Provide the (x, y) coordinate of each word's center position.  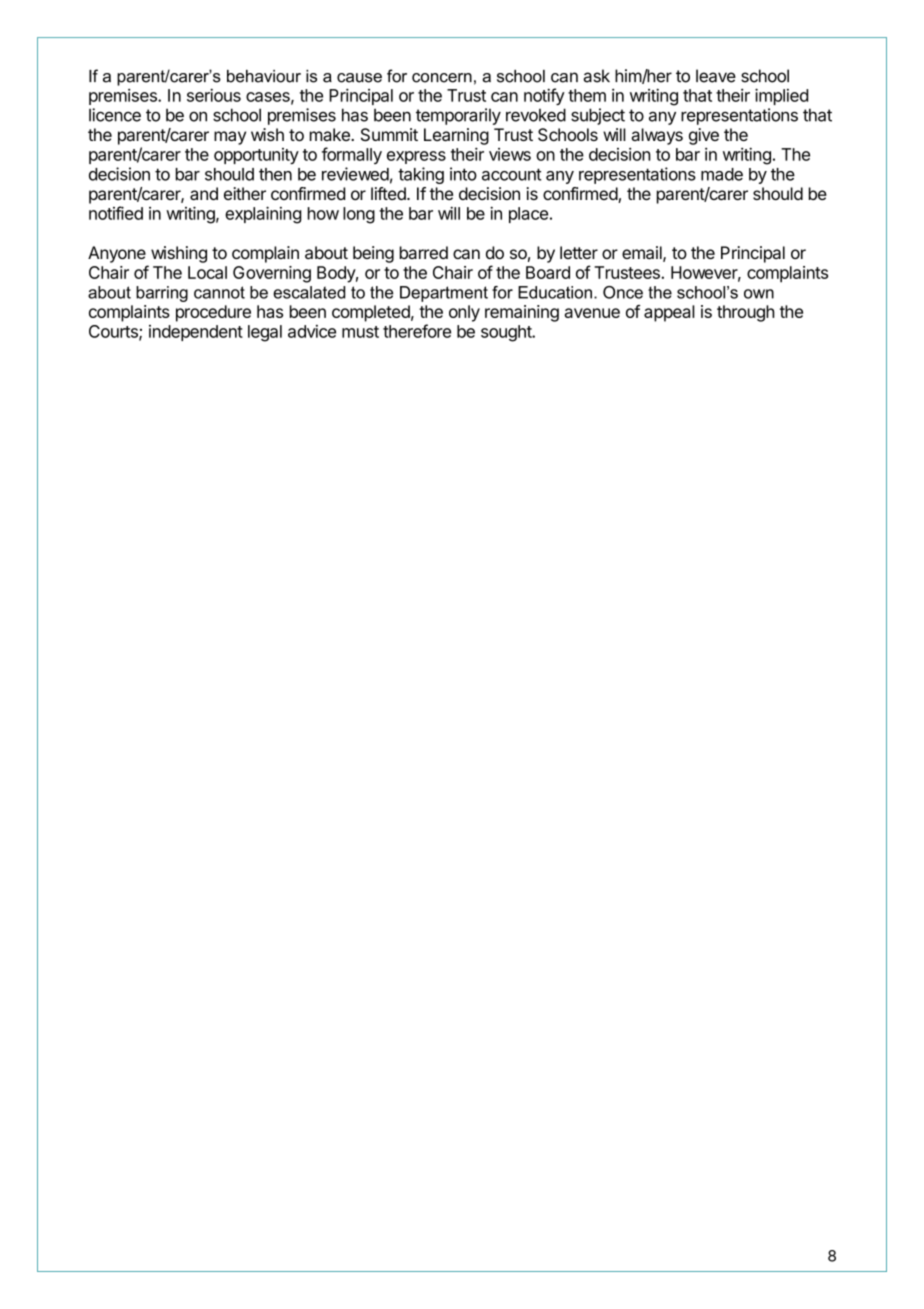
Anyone (117, 254)
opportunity (256, 156)
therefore (417, 331)
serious (214, 95)
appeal (669, 313)
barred (424, 252)
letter (579, 252)
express (416, 157)
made (722, 174)
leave (716, 76)
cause (359, 78)
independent (196, 333)
